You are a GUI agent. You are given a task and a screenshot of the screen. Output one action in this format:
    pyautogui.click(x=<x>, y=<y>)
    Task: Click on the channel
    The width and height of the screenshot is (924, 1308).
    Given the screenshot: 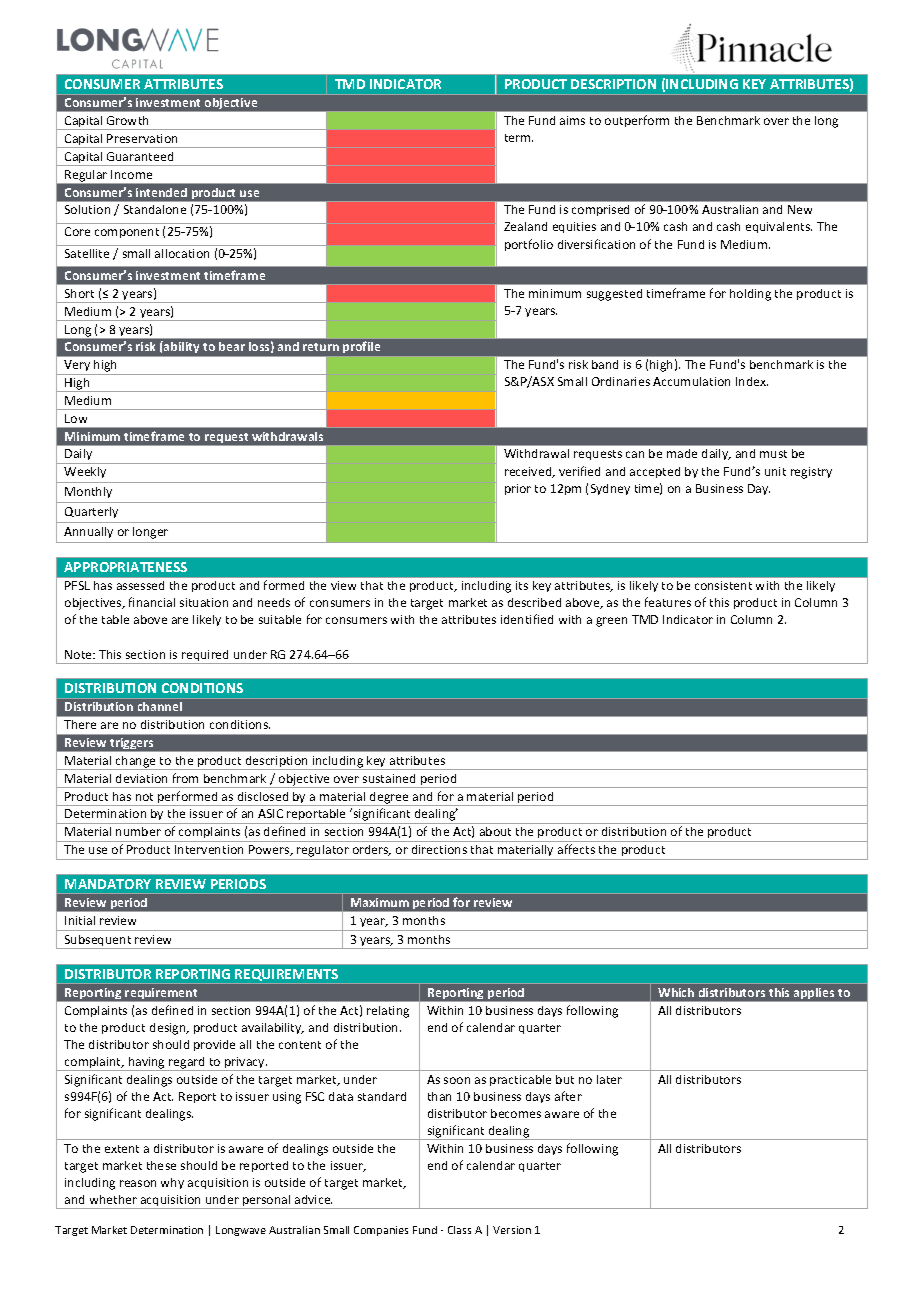 What is the action you would take?
    pyautogui.click(x=160, y=706)
